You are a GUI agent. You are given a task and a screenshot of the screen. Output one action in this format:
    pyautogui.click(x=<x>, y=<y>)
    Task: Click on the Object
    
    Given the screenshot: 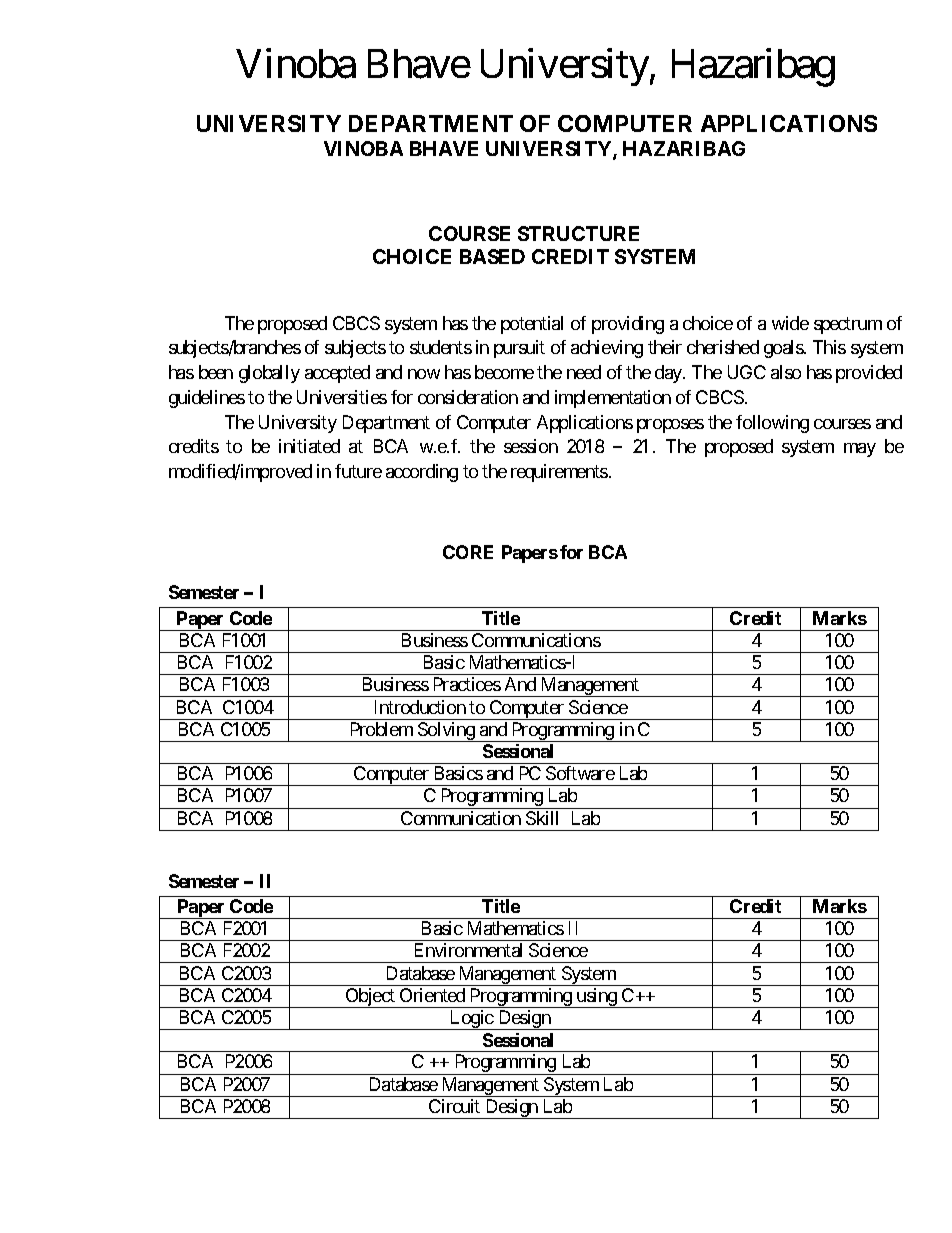 What is the action you would take?
    pyautogui.click(x=370, y=998)
